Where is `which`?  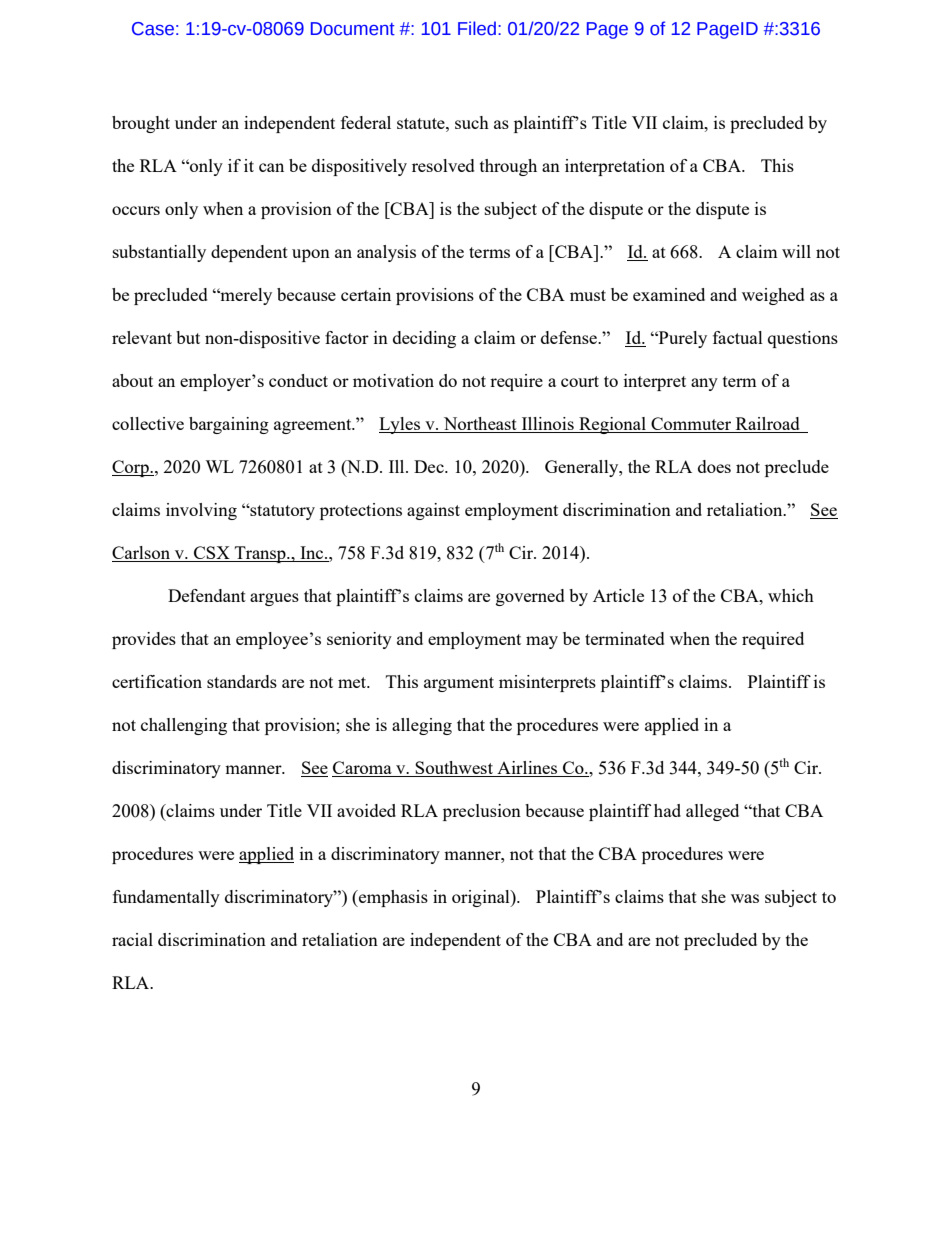 which is located at coordinates (791, 595).
